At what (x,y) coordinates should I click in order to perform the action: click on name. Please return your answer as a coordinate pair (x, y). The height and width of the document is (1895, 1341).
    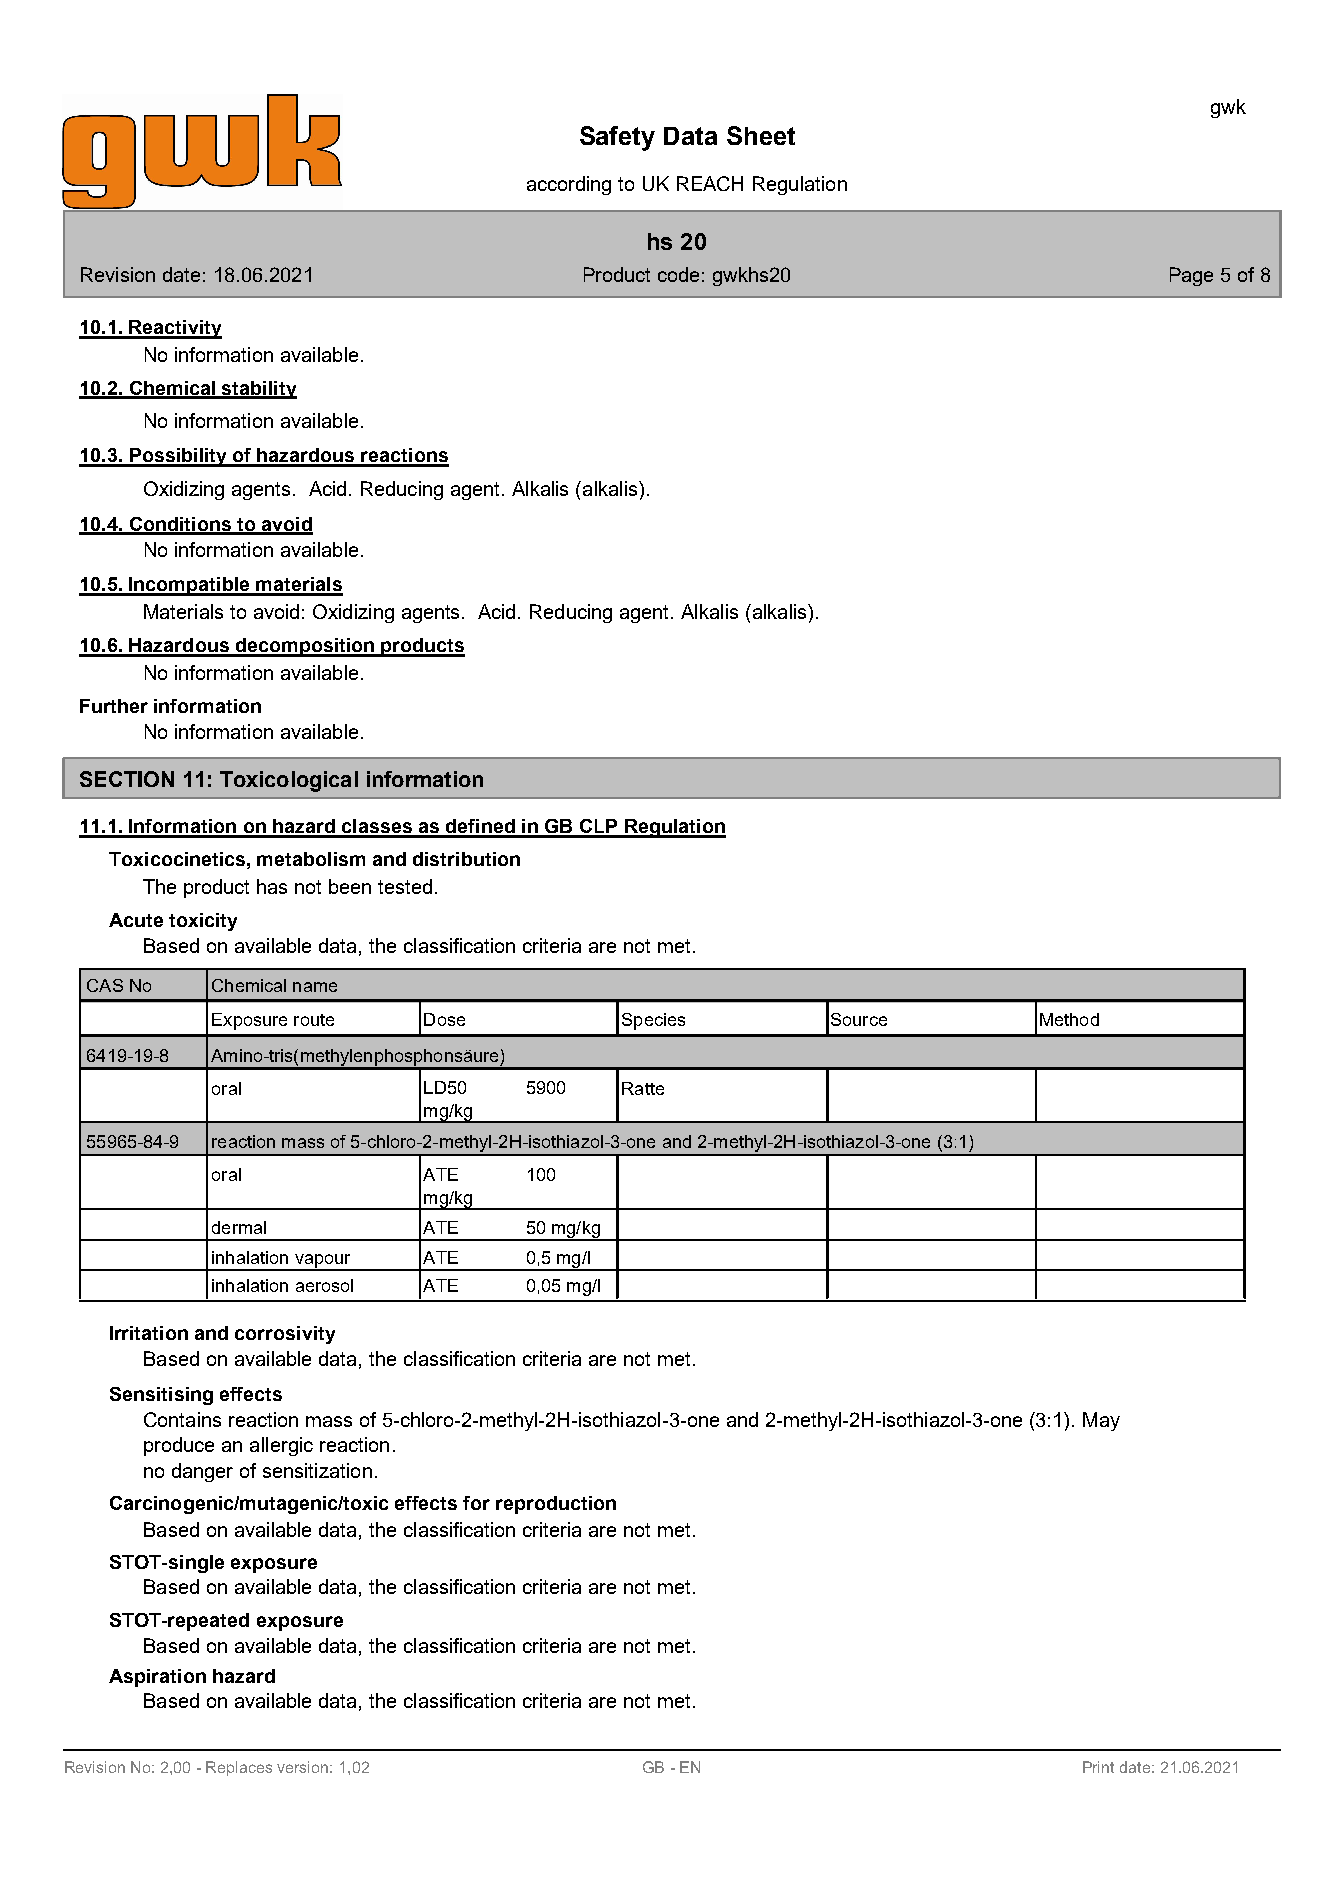
    Looking at the image, I should click on (315, 987).
